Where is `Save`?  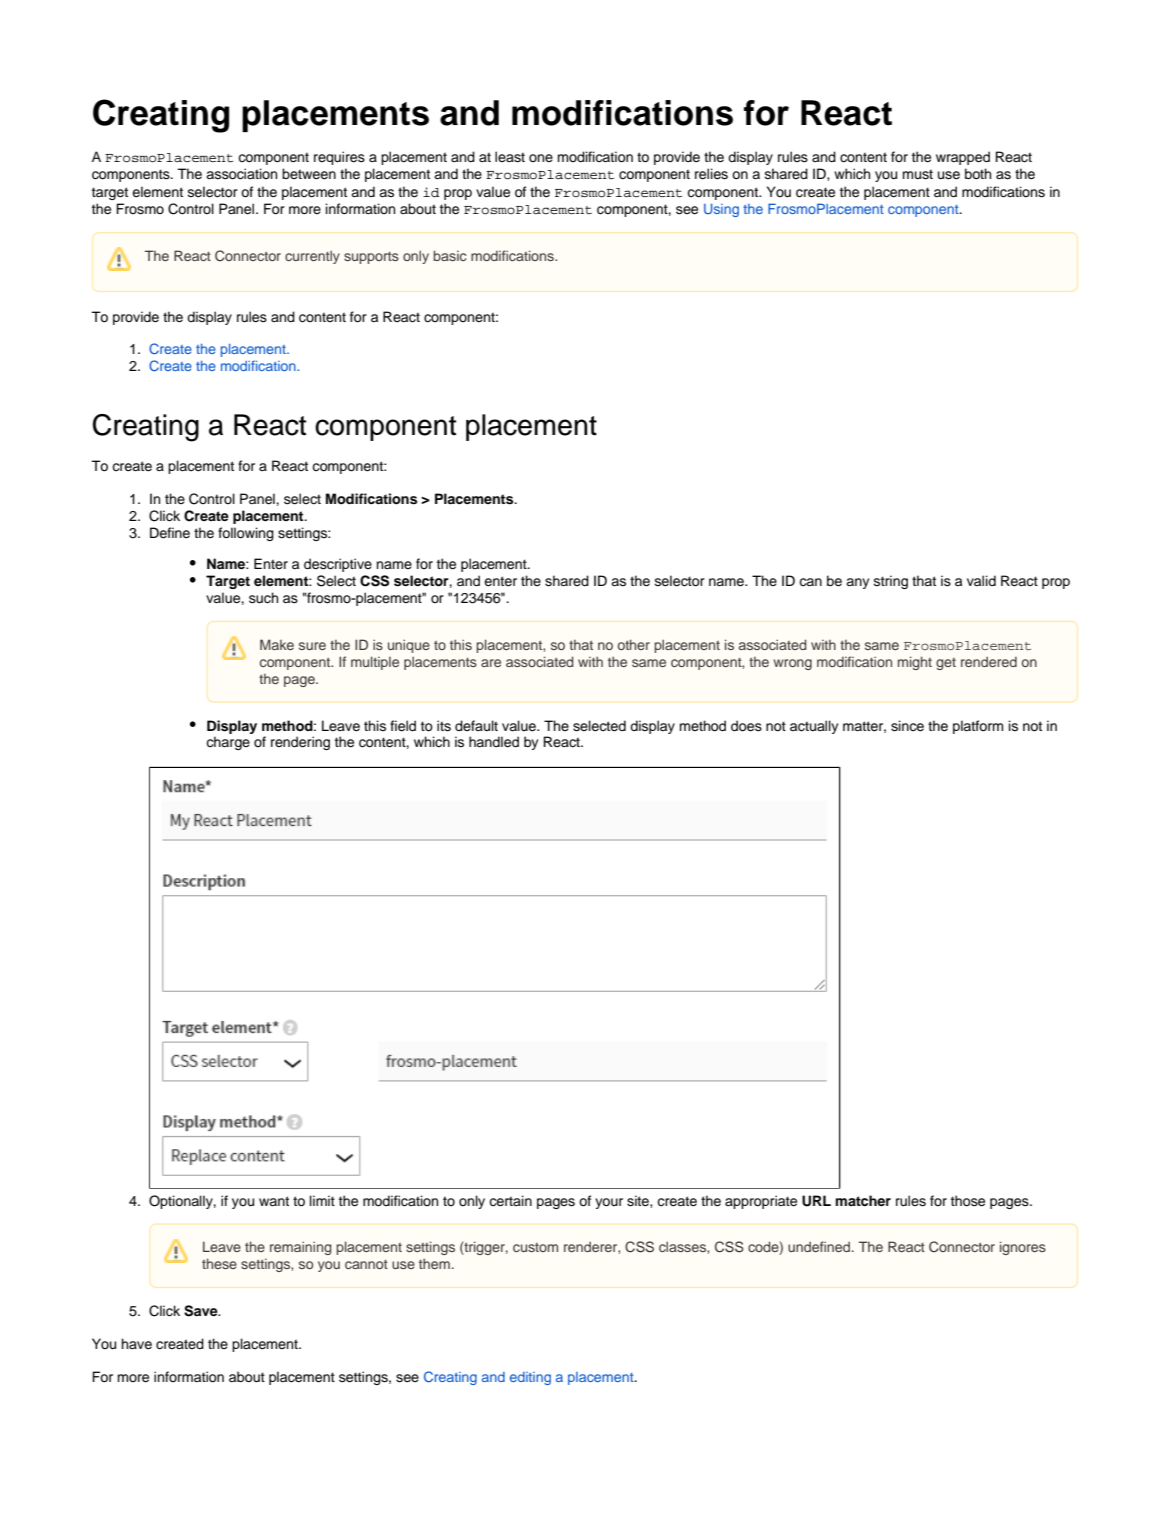
Save is located at coordinates (202, 1311).
